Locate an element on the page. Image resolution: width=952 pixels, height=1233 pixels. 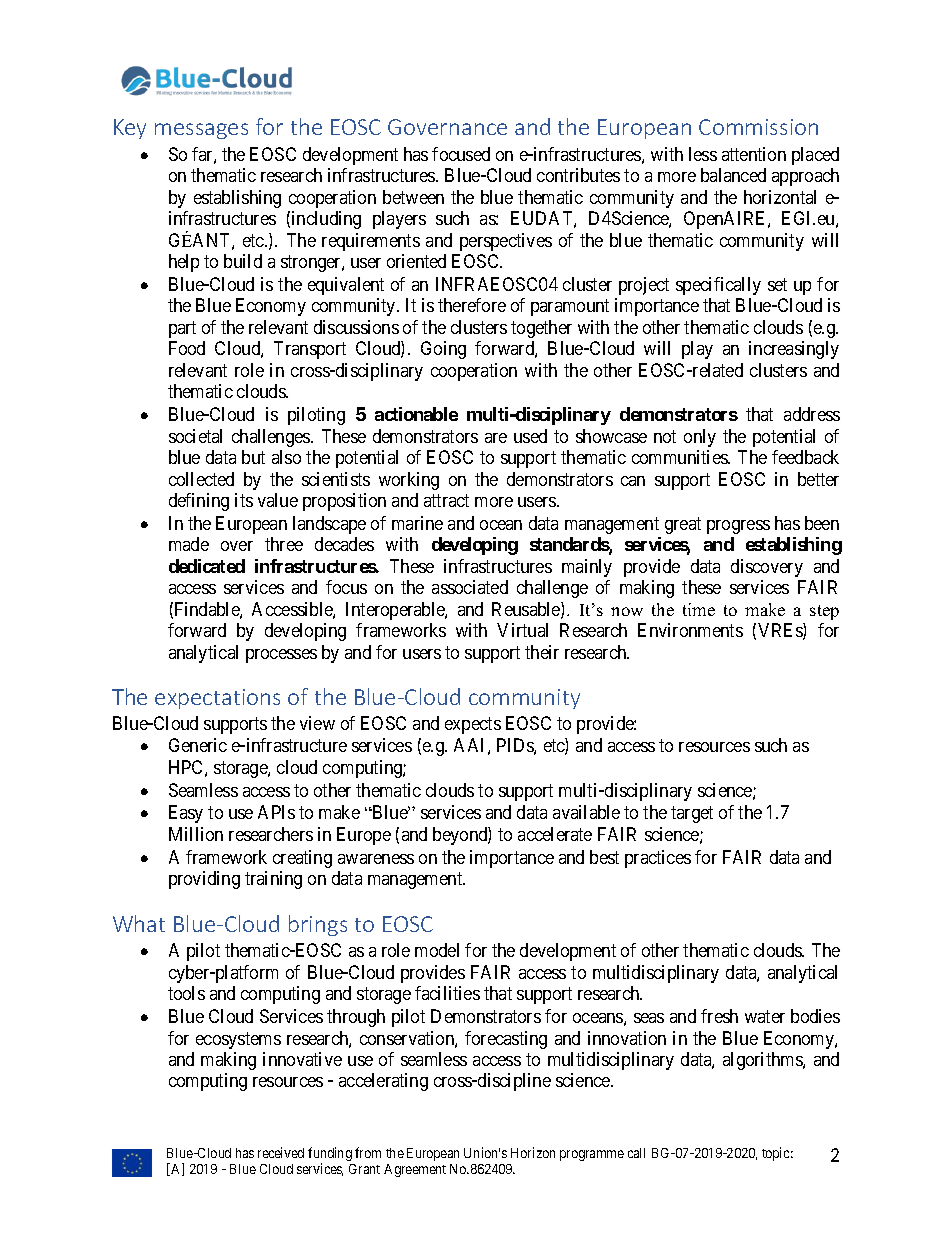
expectations is located at coordinates (217, 699).
